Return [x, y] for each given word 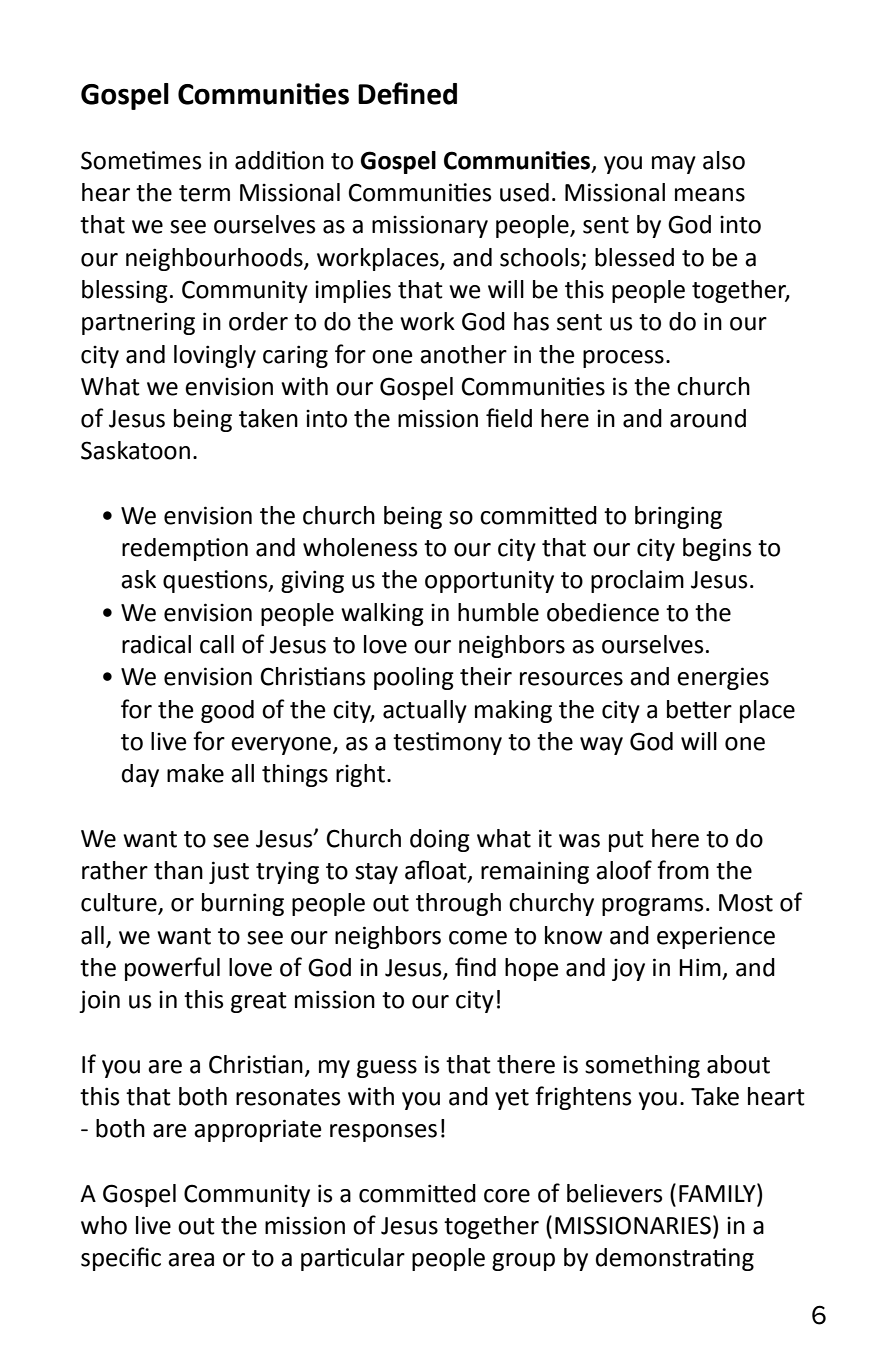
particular [353, 1259]
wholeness [360, 547]
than [178, 870]
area [191, 1260]
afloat [437, 871]
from [683, 870]
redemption [185, 549]
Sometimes [141, 160]
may [674, 165]
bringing [678, 517]
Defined [407, 93]
